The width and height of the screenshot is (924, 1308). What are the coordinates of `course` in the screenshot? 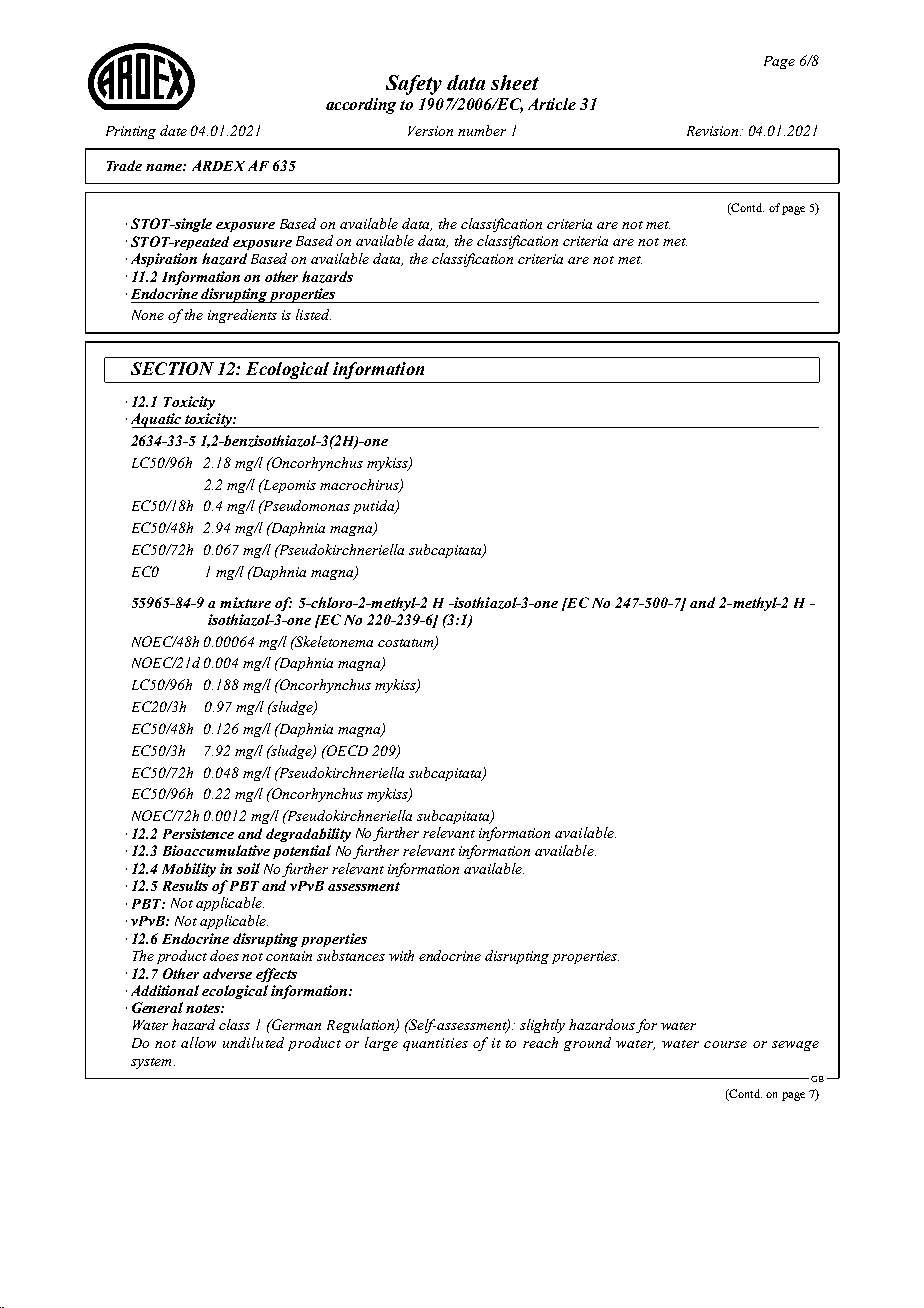 It's located at (725, 1044).
